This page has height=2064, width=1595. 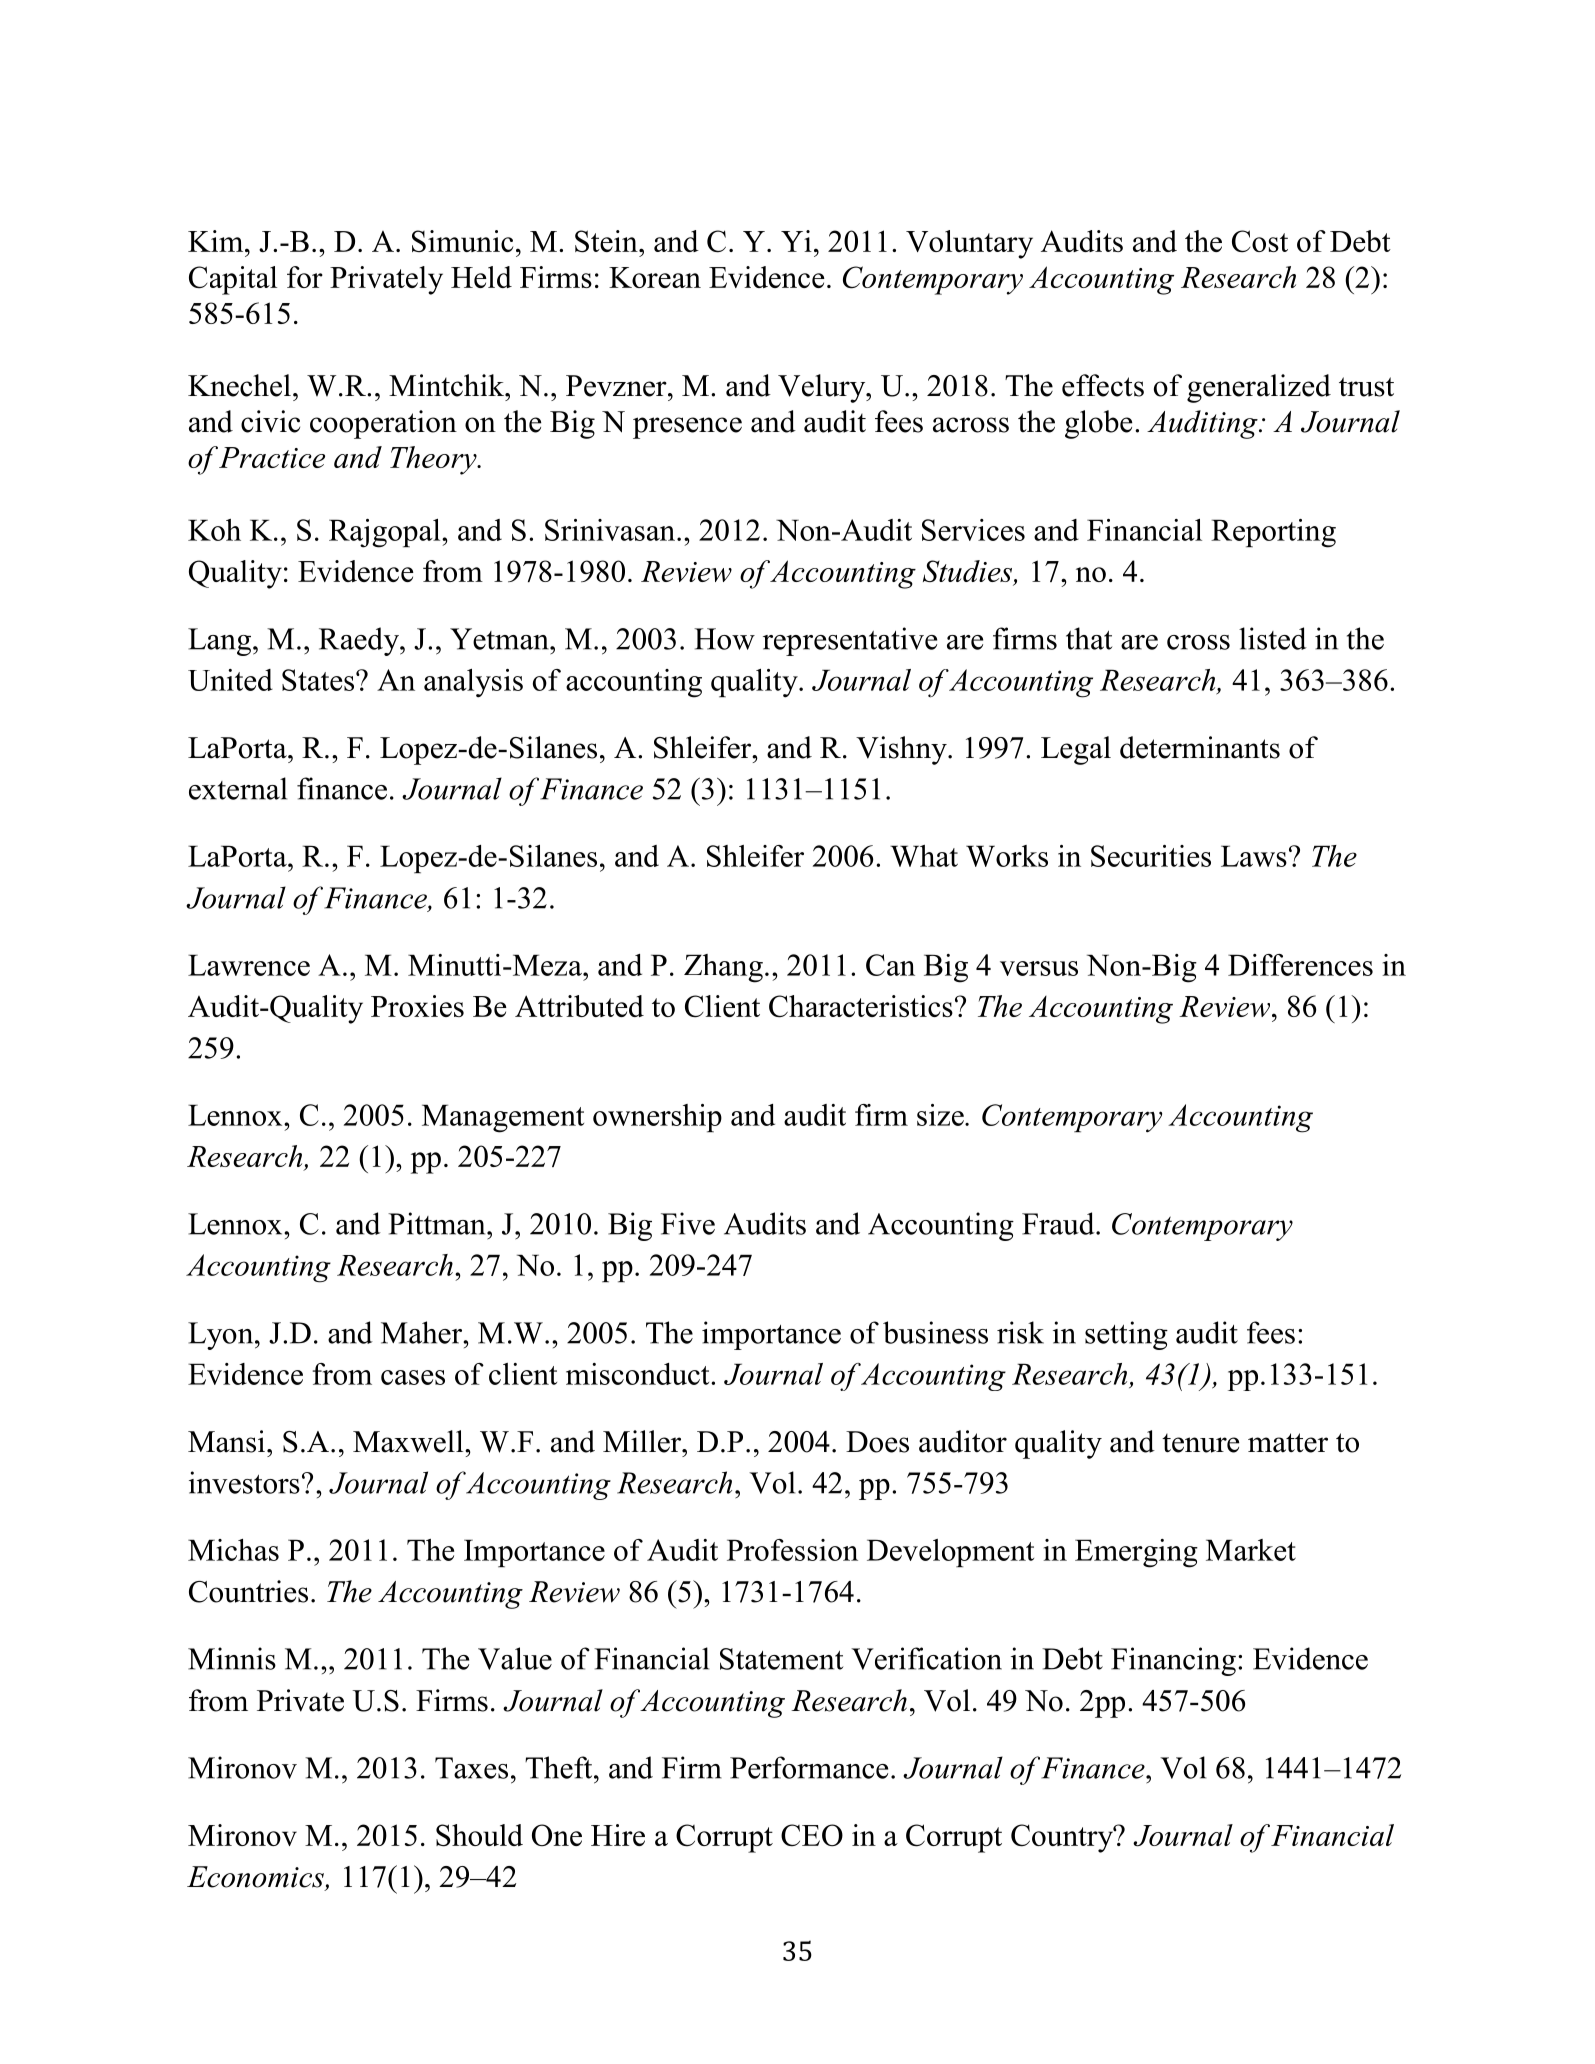 I want to click on setting, so click(x=1126, y=1335).
